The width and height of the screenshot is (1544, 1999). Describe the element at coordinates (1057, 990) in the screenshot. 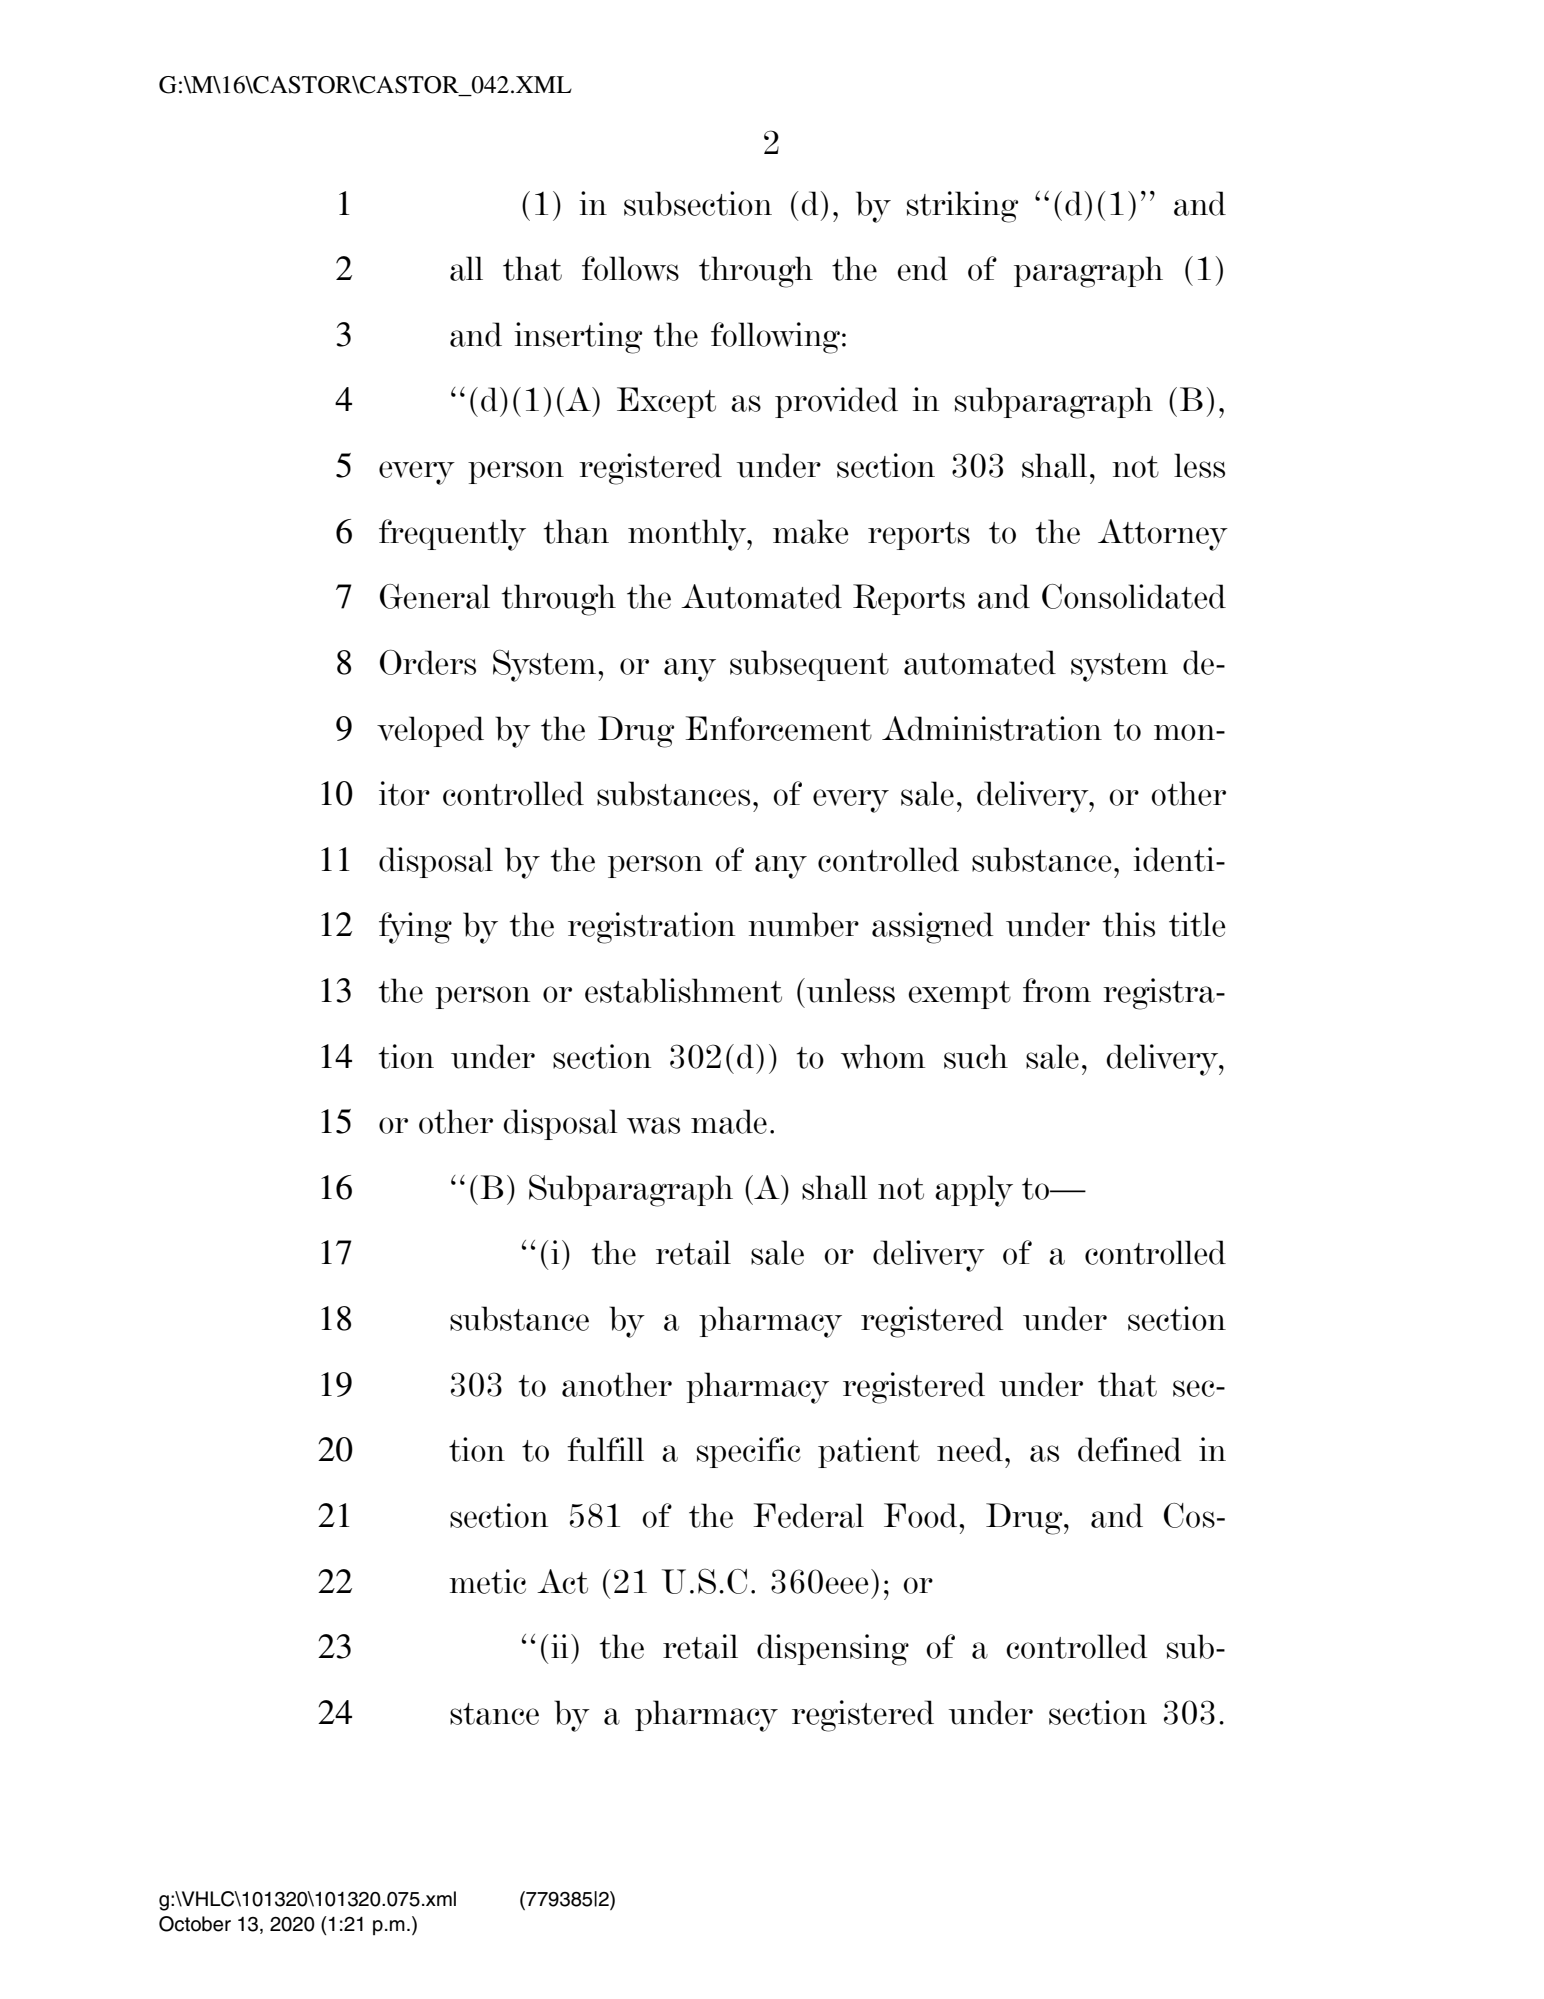

I see `from` at that location.
